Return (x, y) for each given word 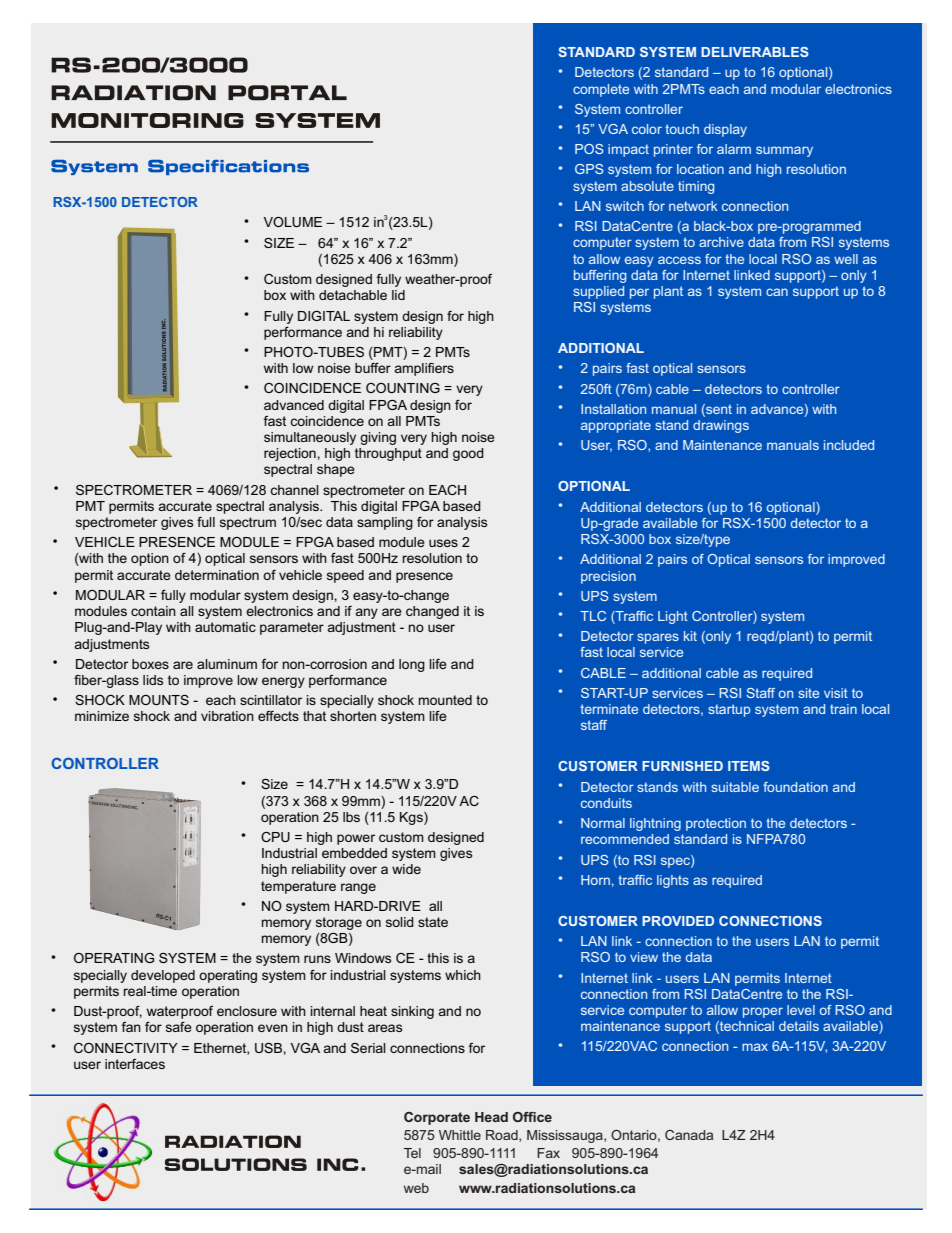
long (412, 665)
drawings (721, 426)
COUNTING (403, 388)
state (433, 922)
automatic (225, 627)
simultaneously (310, 438)
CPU (275, 837)
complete (601, 90)
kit (690, 636)
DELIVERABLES (755, 52)
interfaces (135, 1064)
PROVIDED (678, 921)
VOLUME (293, 222)
